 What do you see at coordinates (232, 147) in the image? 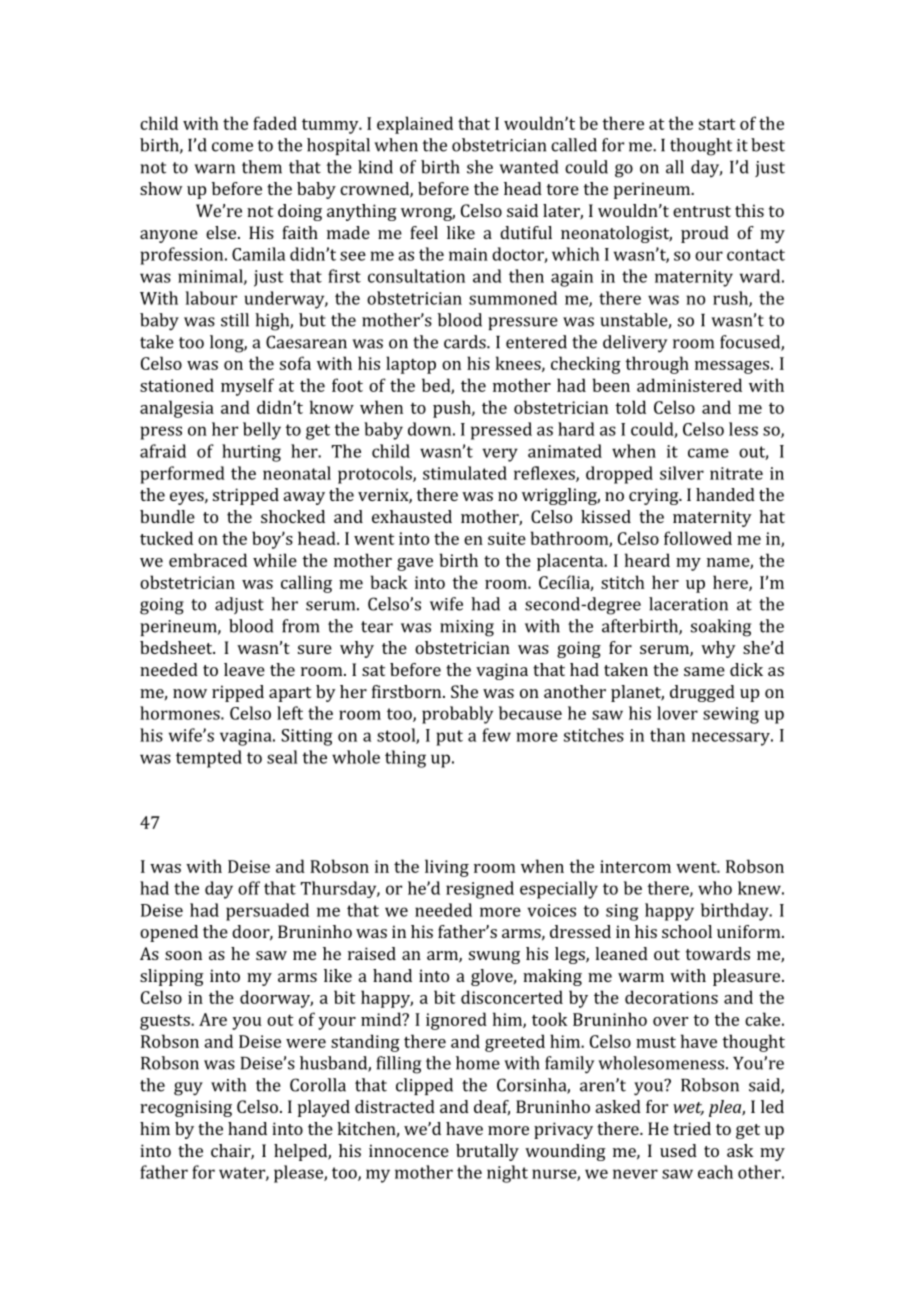
I see `come` at bounding box center [232, 147].
